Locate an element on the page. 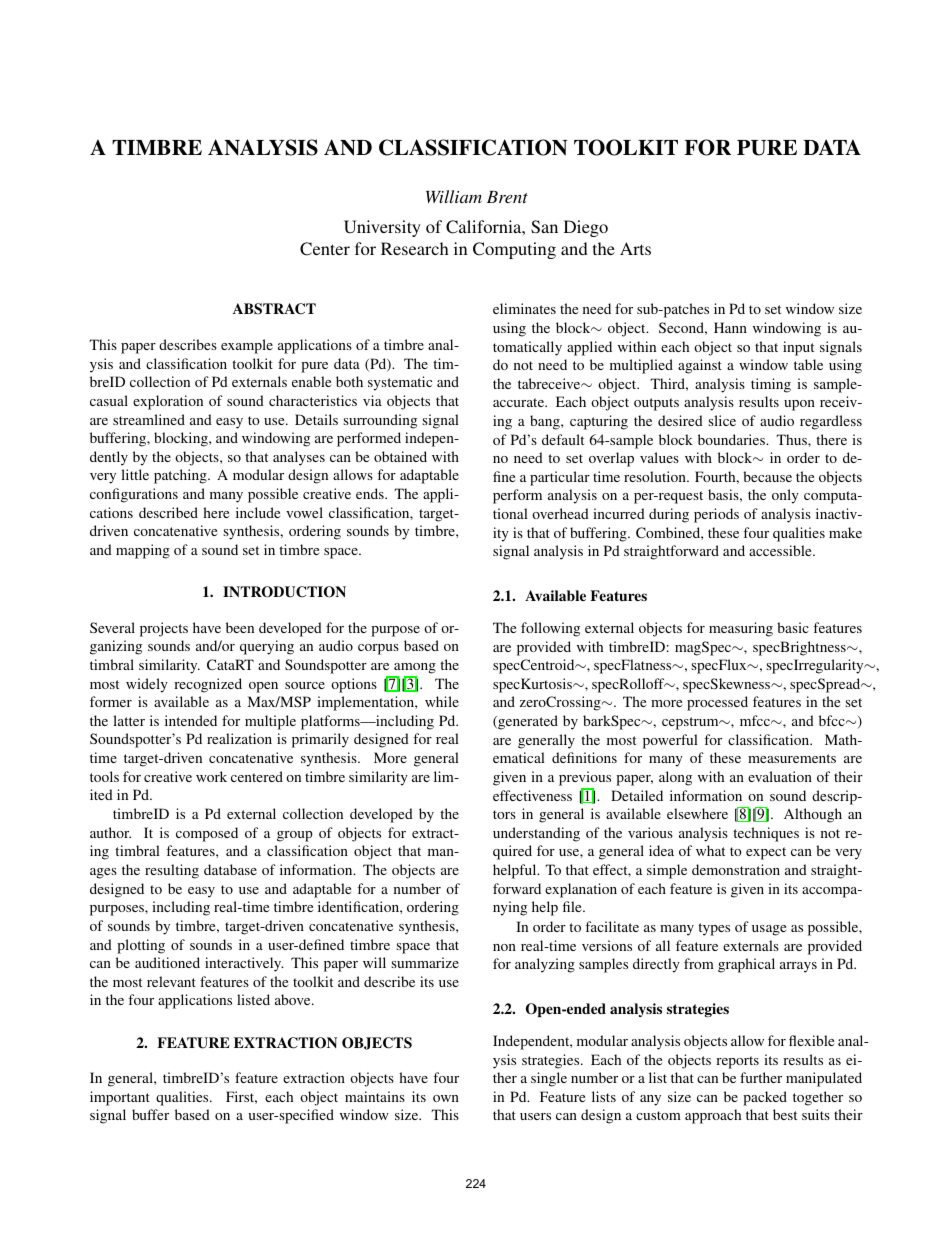  Arts is located at coordinates (635, 248).
